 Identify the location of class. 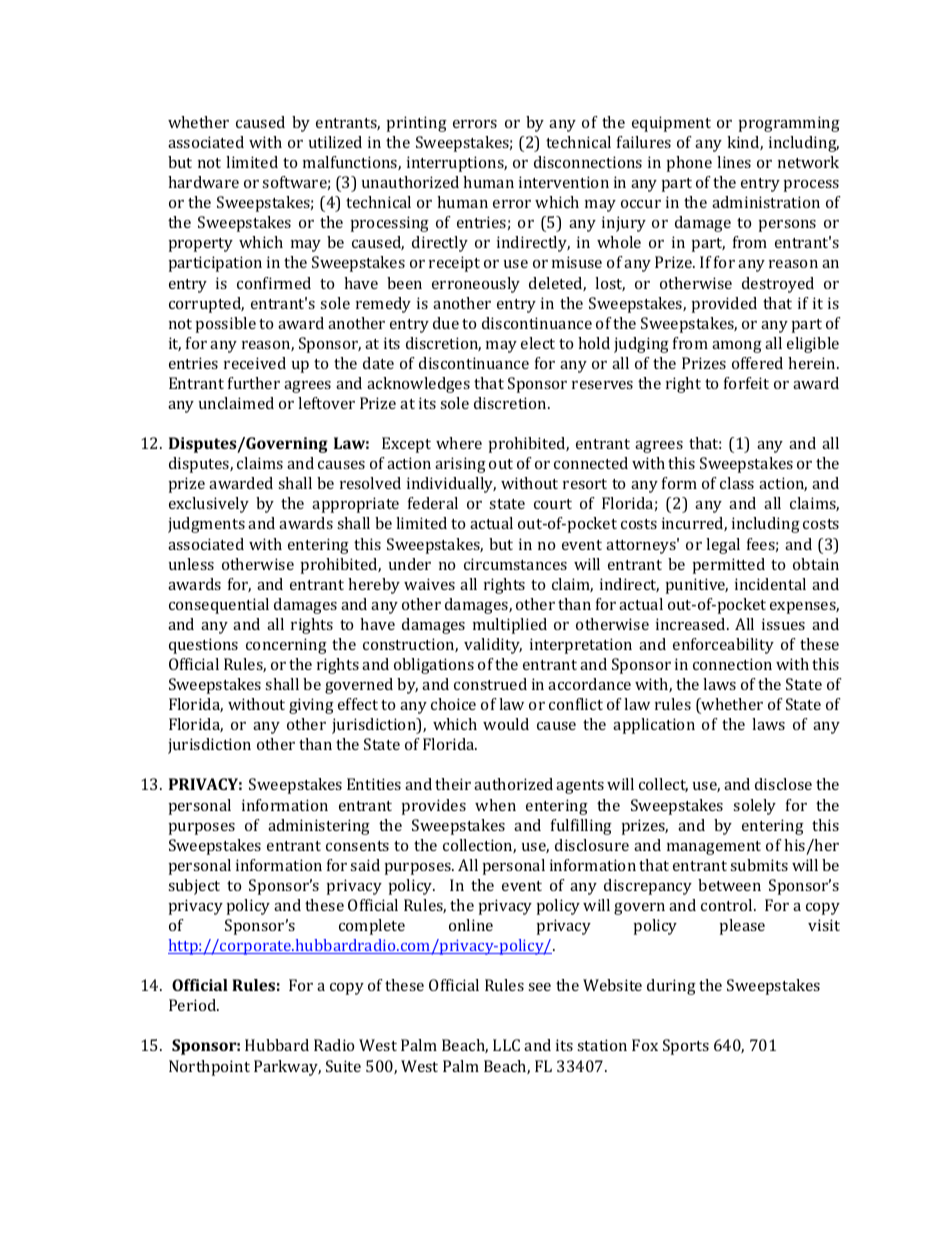
(737, 483).
